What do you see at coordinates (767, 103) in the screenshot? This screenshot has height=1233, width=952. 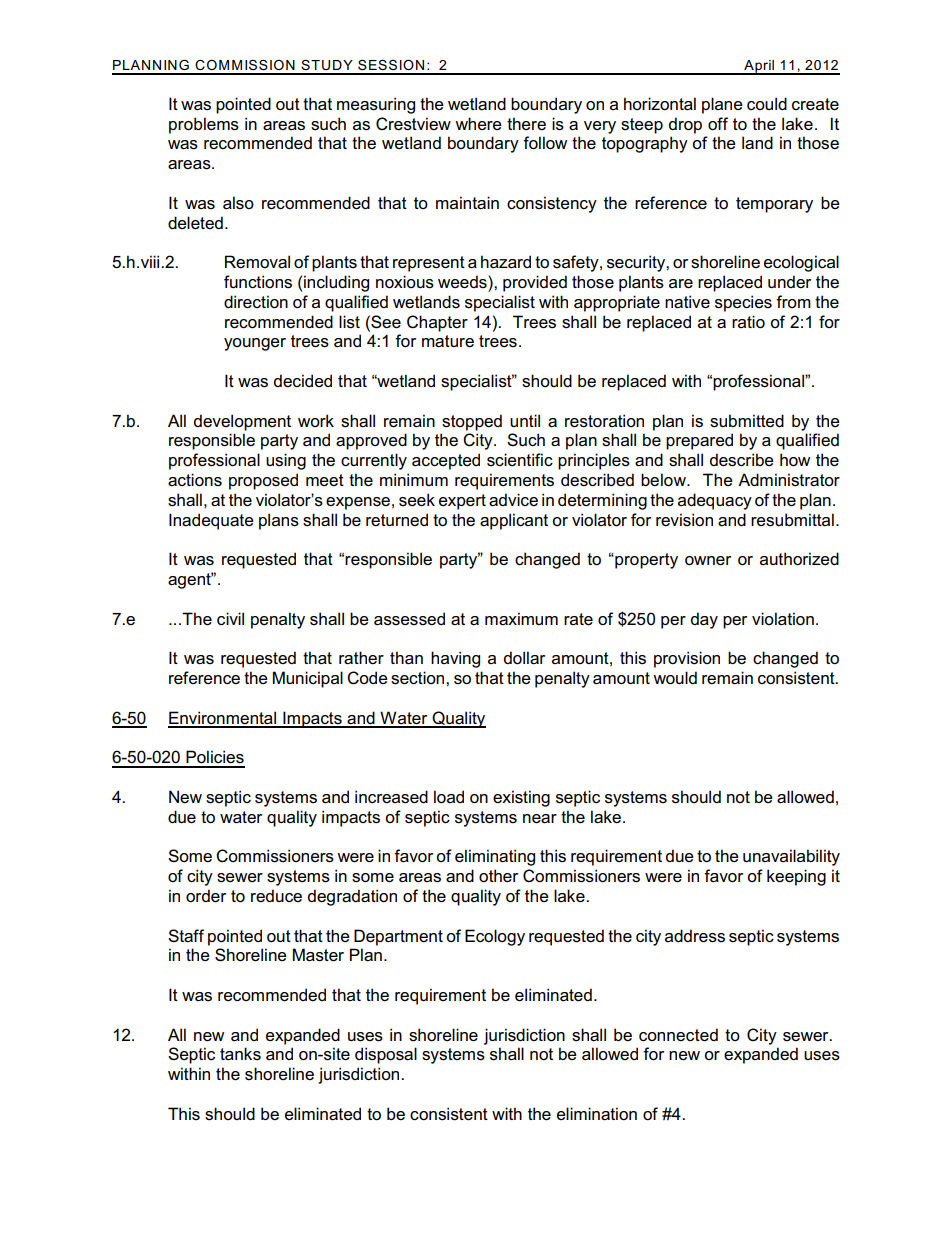 I see `could` at bounding box center [767, 103].
